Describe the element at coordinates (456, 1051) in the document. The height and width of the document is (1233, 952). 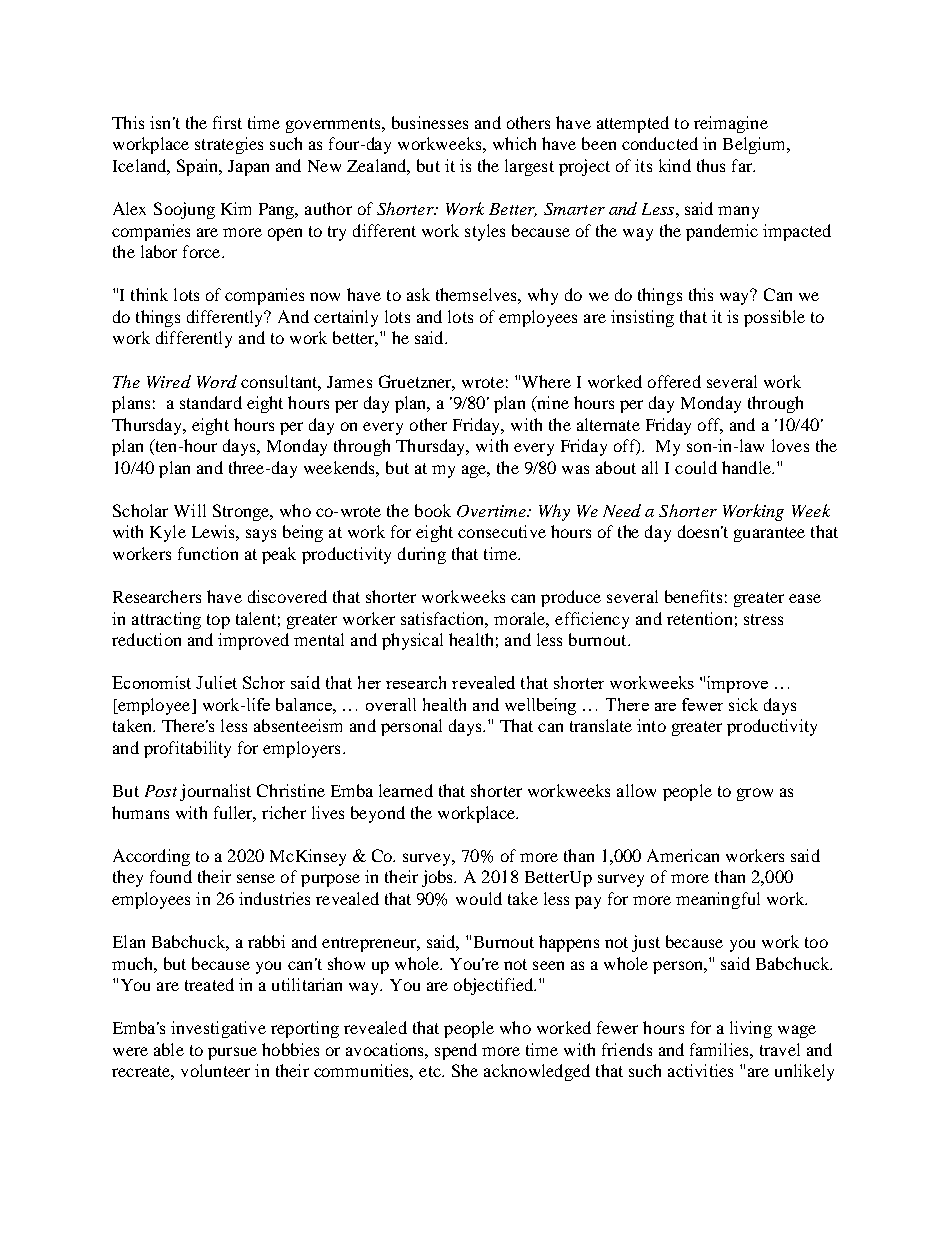
I see `spend` at that location.
